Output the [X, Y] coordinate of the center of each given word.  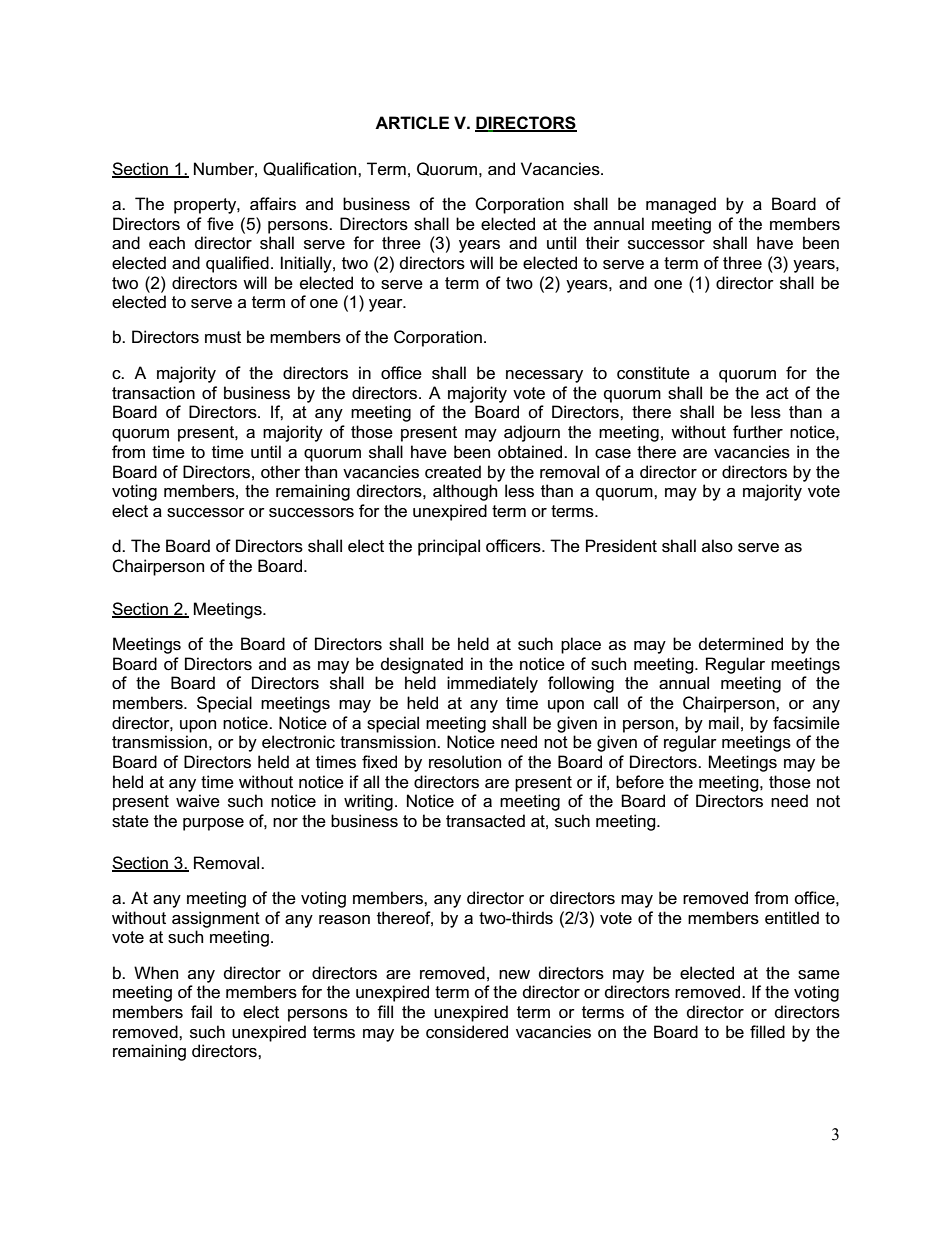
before [640, 782]
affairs [273, 204]
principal [449, 547]
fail [201, 1012]
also [717, 546]
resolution [465, 762]
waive [198, 801]
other [280, 472]
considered [467, 1032]
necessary [544, 376]
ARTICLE [412, 123]
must [223, 337]
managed [681, 205]
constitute [653, 373]
